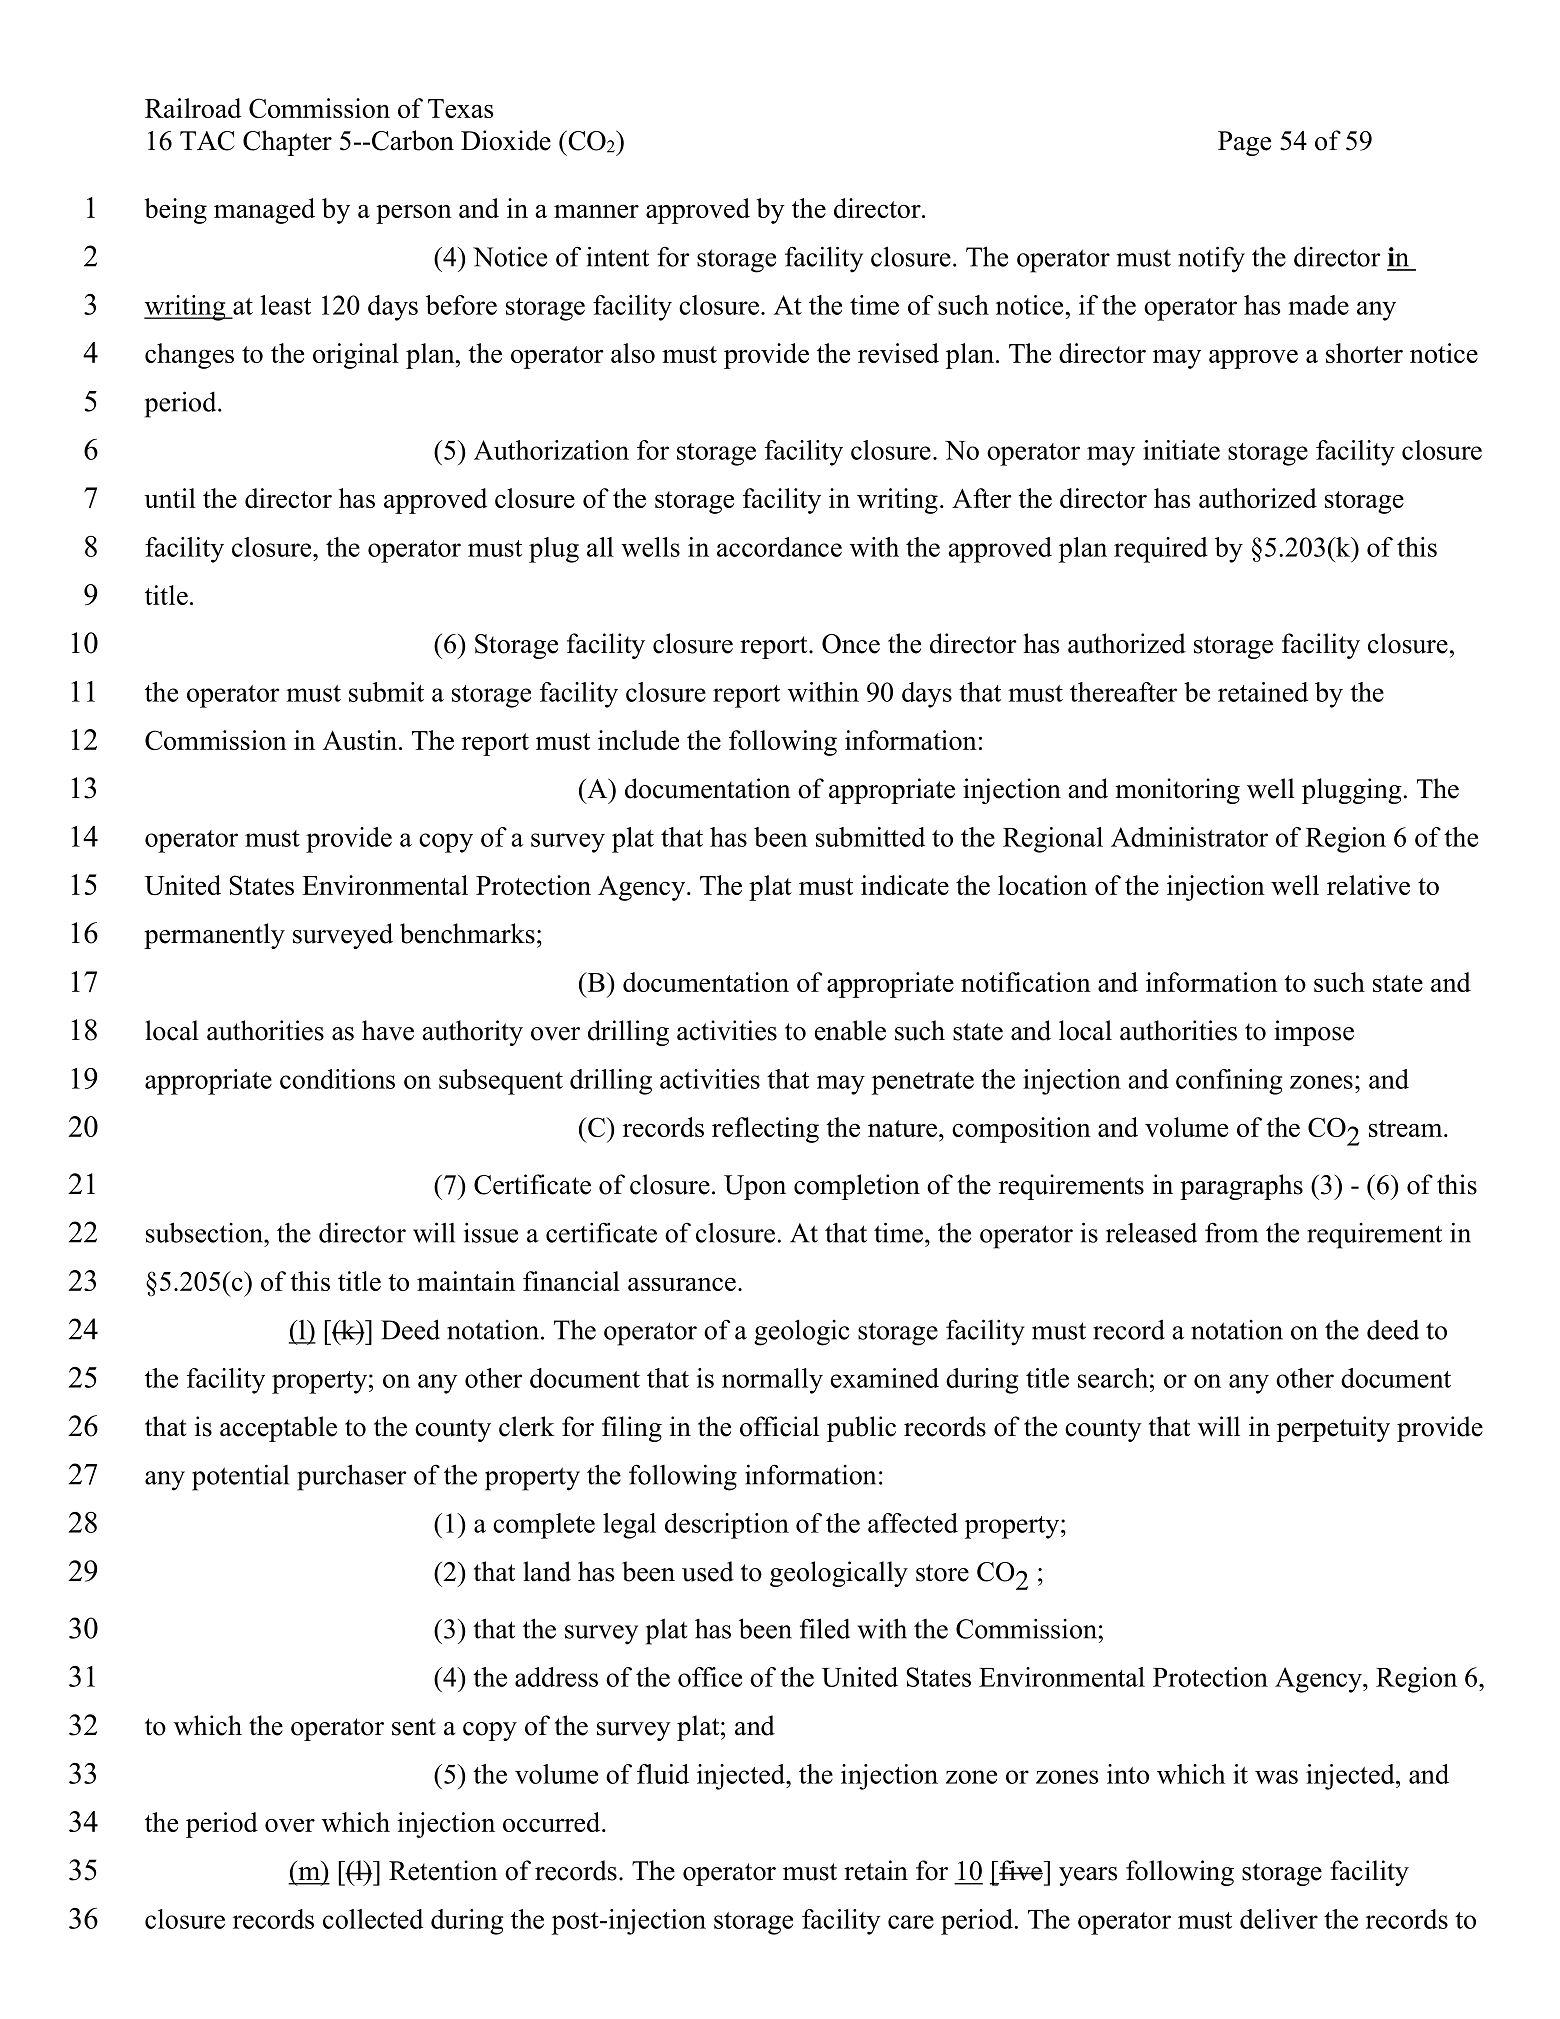  I want to click on impose, so click(1314, 1033).
